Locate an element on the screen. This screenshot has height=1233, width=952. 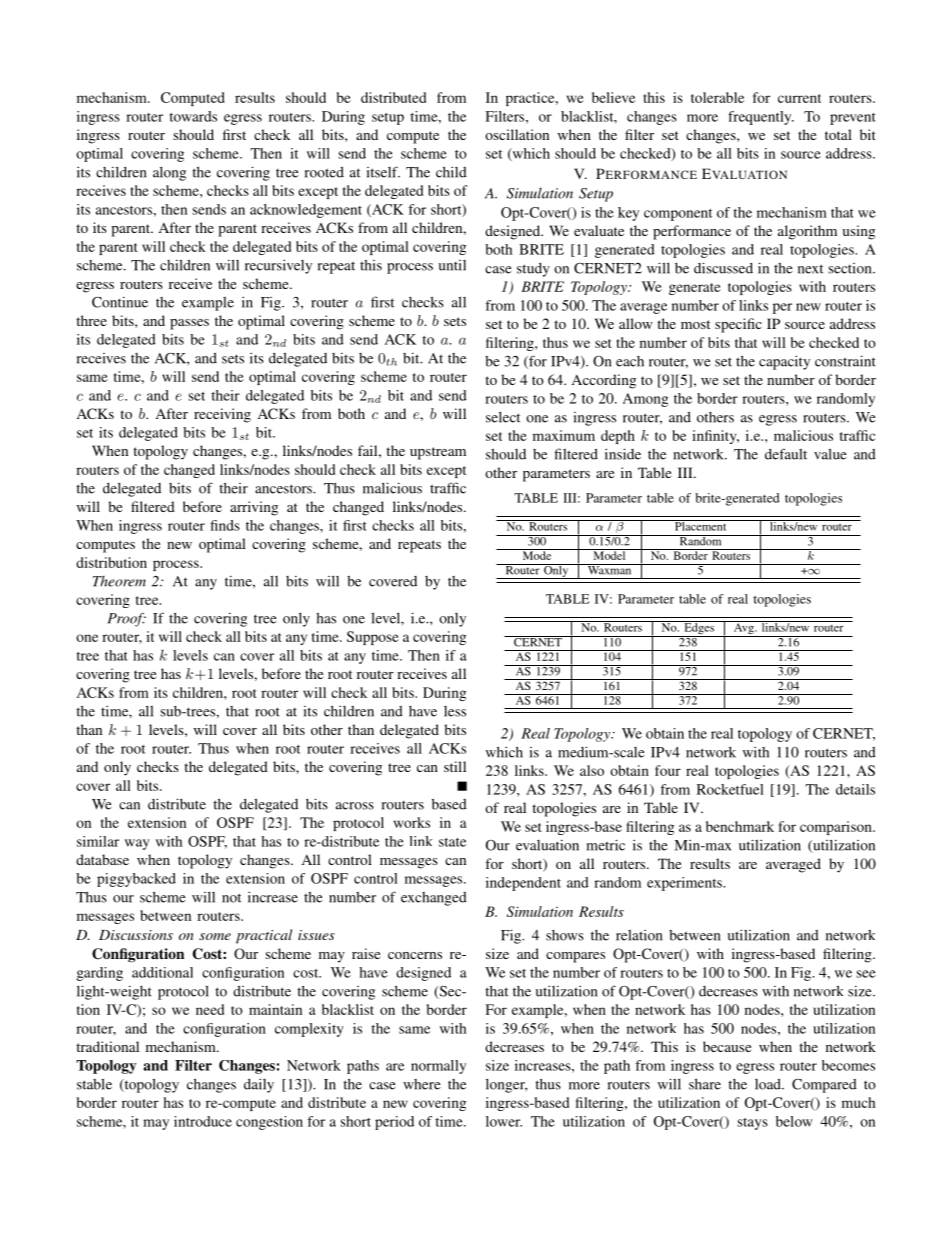
details is located at coordinates (855, 789).
